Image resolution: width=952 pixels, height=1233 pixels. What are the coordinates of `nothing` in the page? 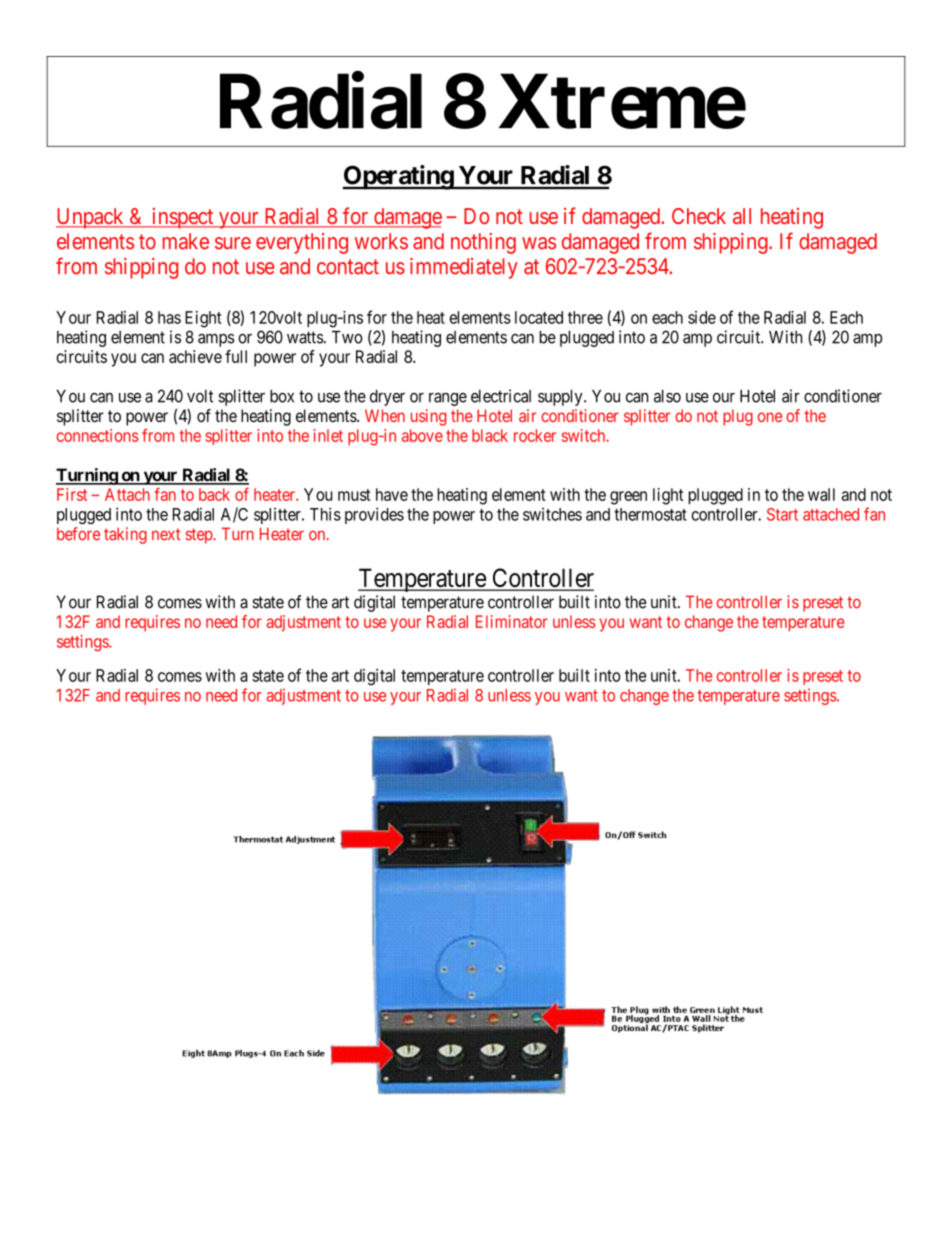 It's located at (483, 243).
